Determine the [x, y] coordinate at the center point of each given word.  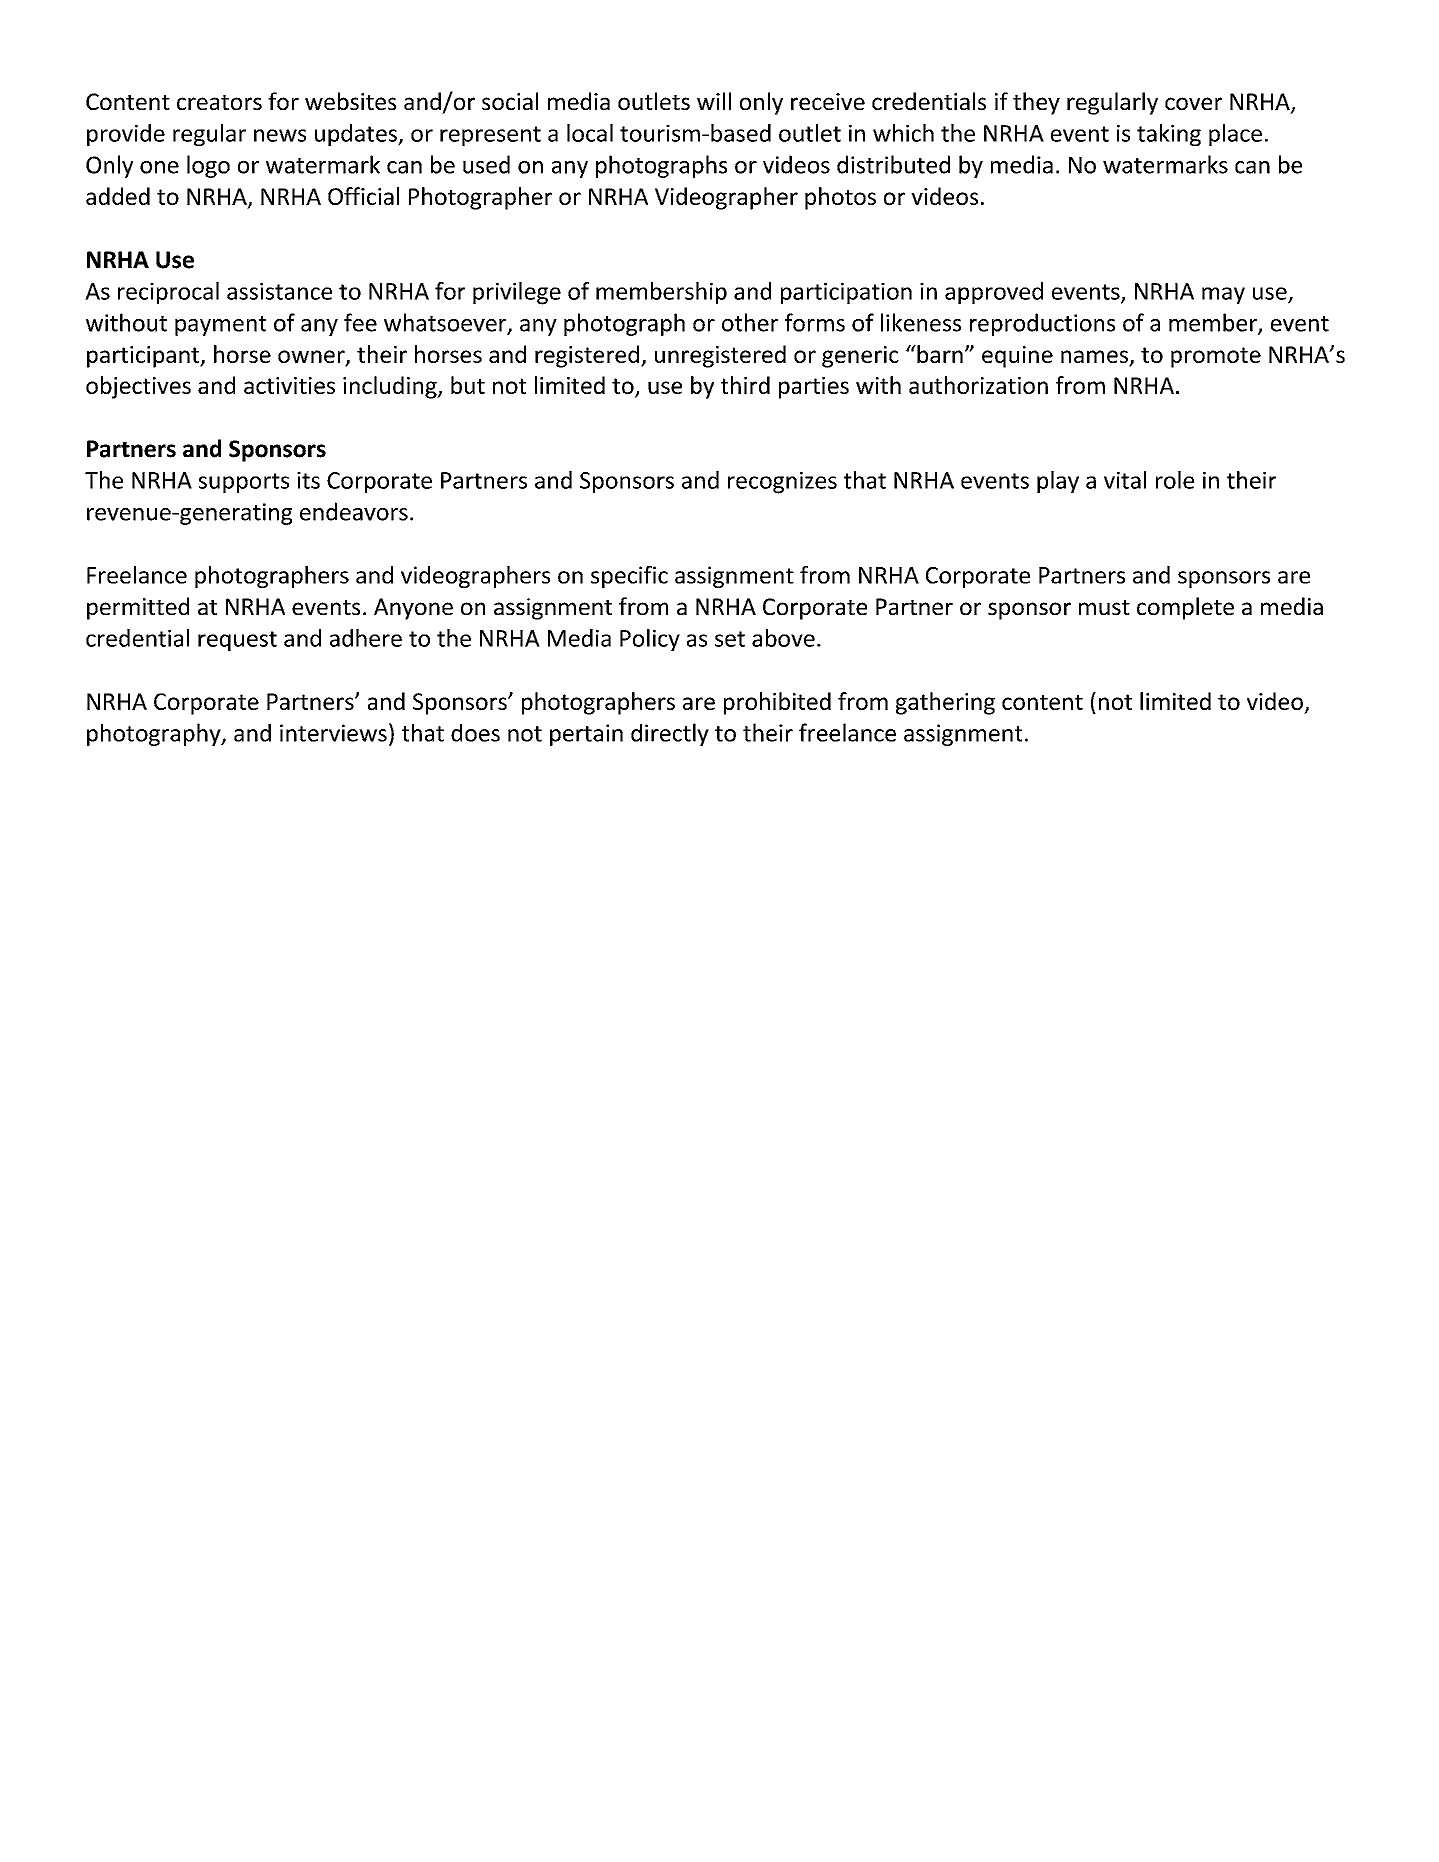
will [714, 101]
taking [1169, 135]
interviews [333, 733]
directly [670, 734]
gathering [945, 703]
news [280, 135]
